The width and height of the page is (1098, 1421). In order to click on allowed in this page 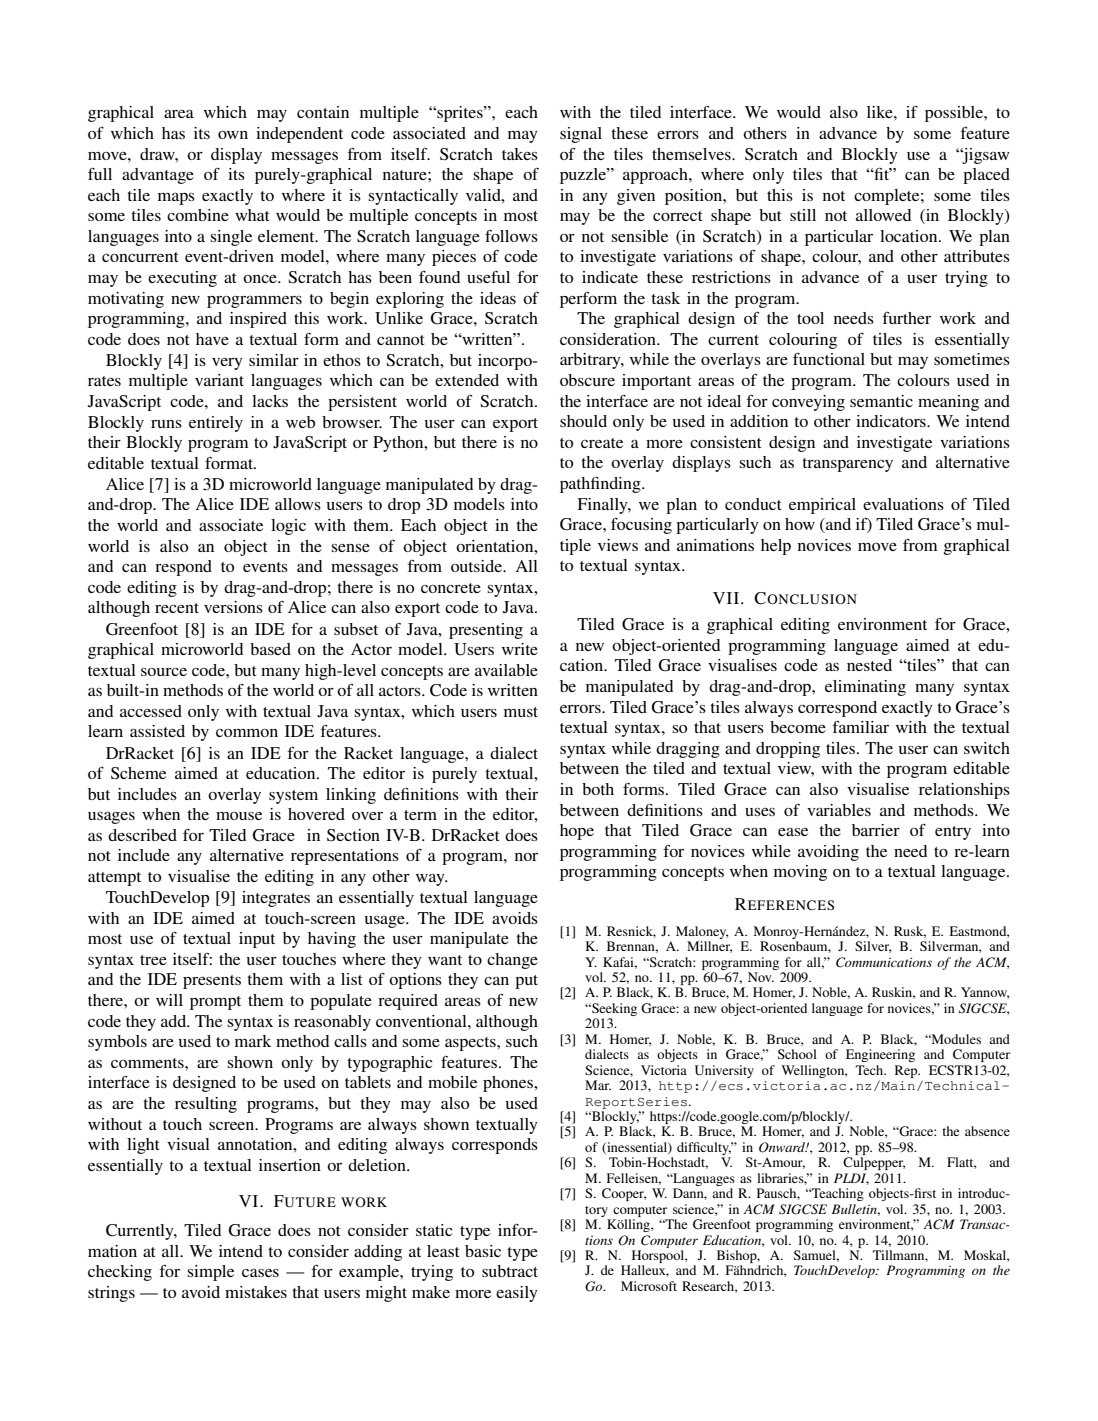, I will do `click(883, 215)`.
